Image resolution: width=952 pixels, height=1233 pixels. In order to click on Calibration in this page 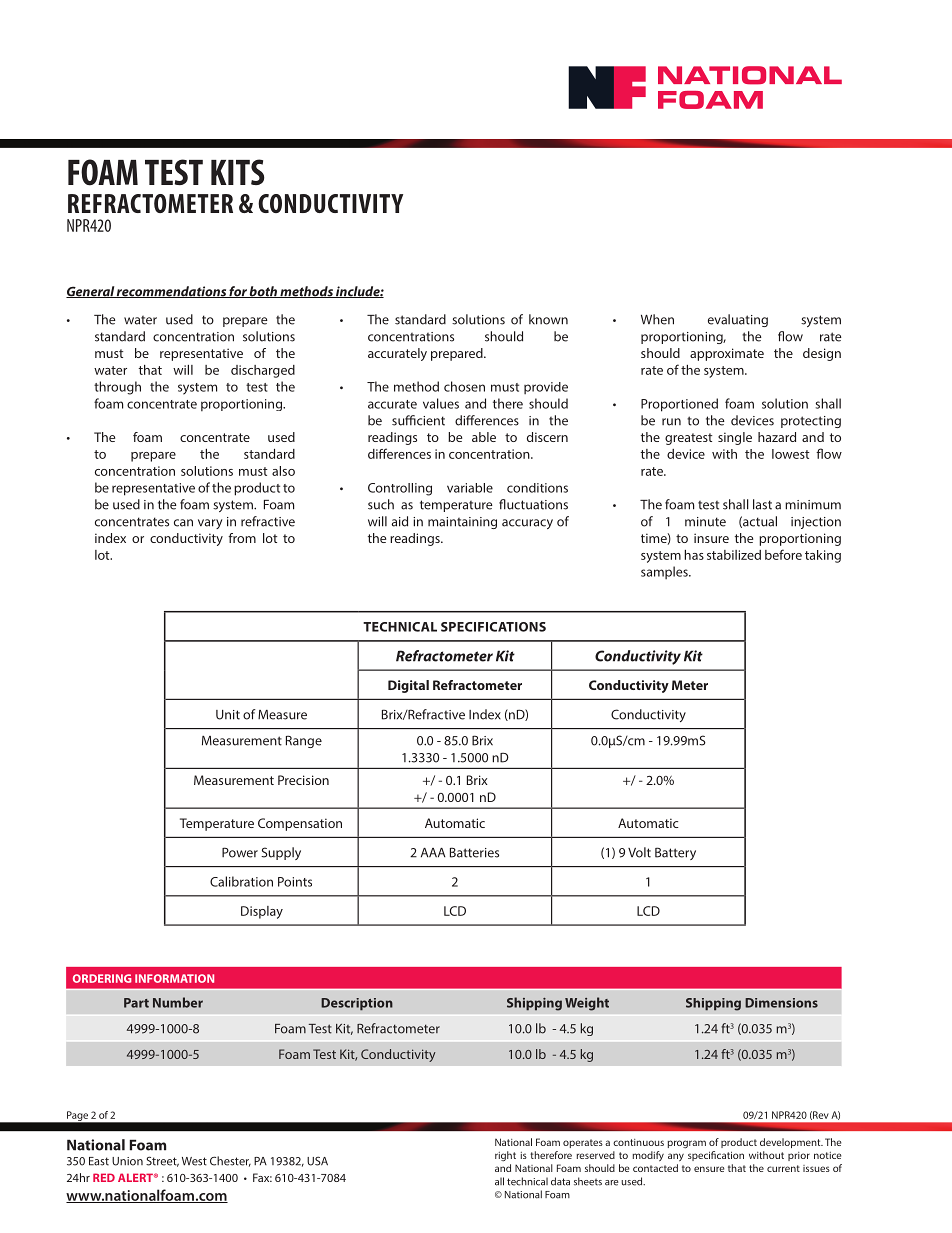, I will do `click(241, 881)`.
